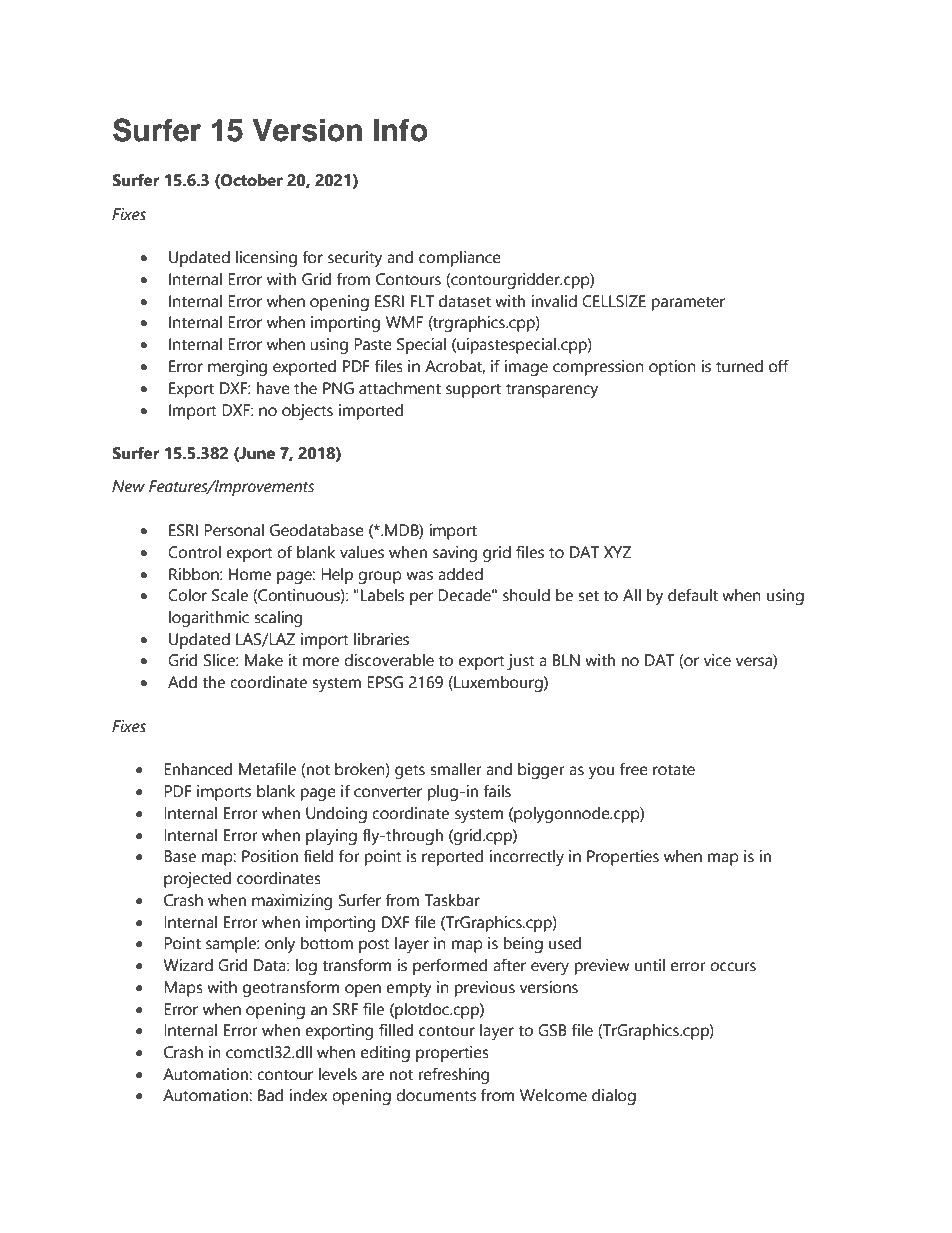  Describe the element at coordinates (614, 1097) in the screenshot. I see `dialog` at that location.
